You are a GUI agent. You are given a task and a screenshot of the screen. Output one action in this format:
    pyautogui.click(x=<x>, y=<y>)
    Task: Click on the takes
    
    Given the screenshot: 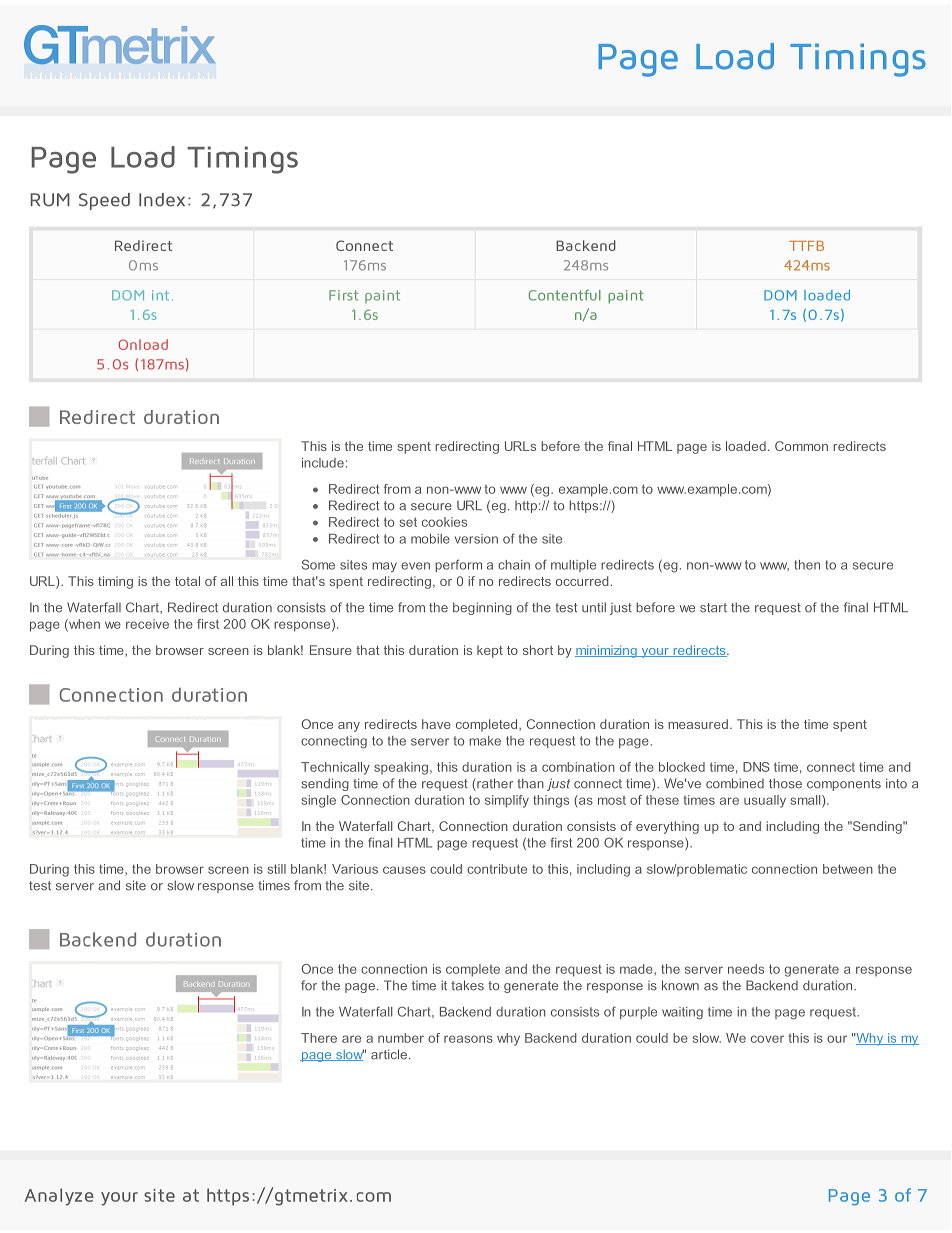 What is the action you would take?
    pyautogui.click(x=467, y=985)
